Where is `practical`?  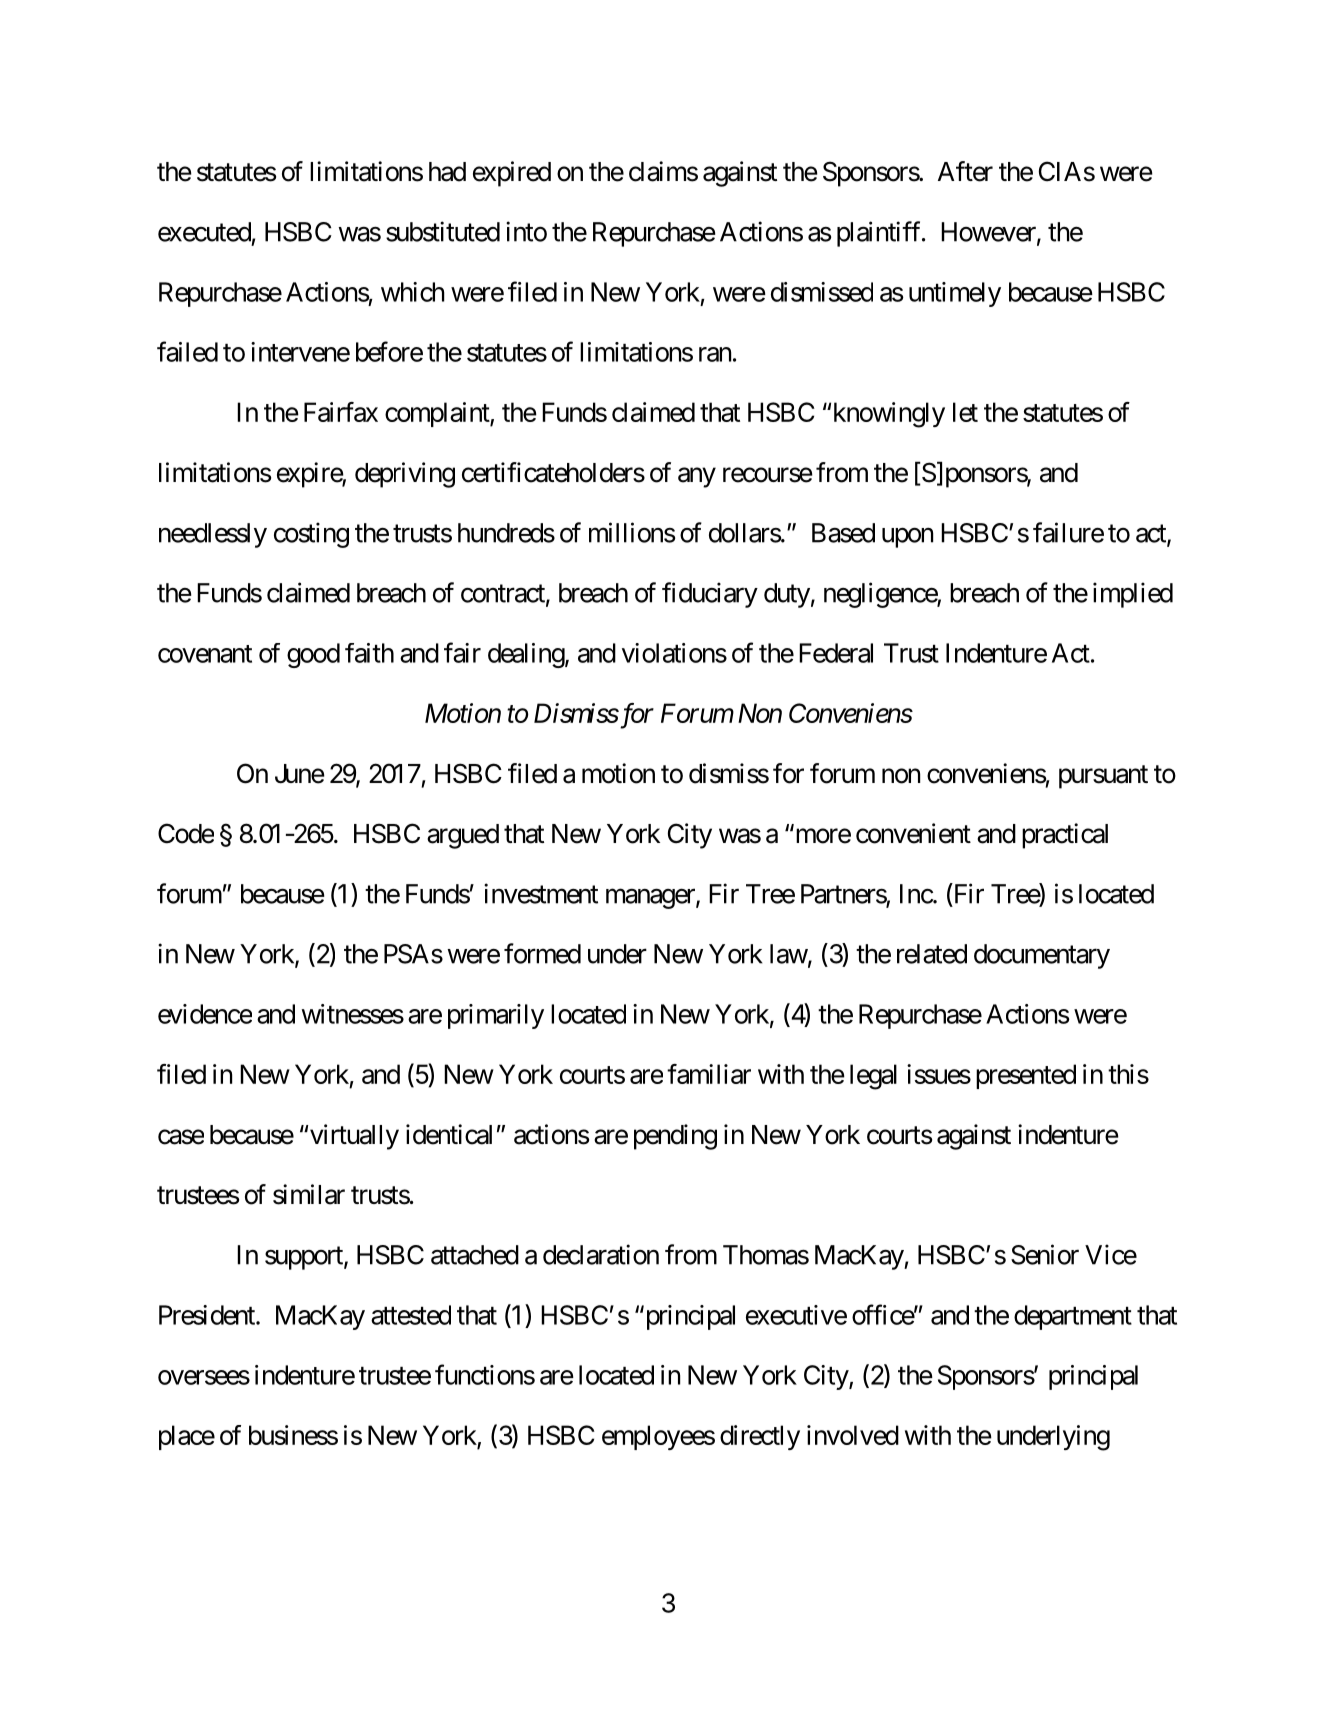 practical is located at coordinates (1065, 836).
